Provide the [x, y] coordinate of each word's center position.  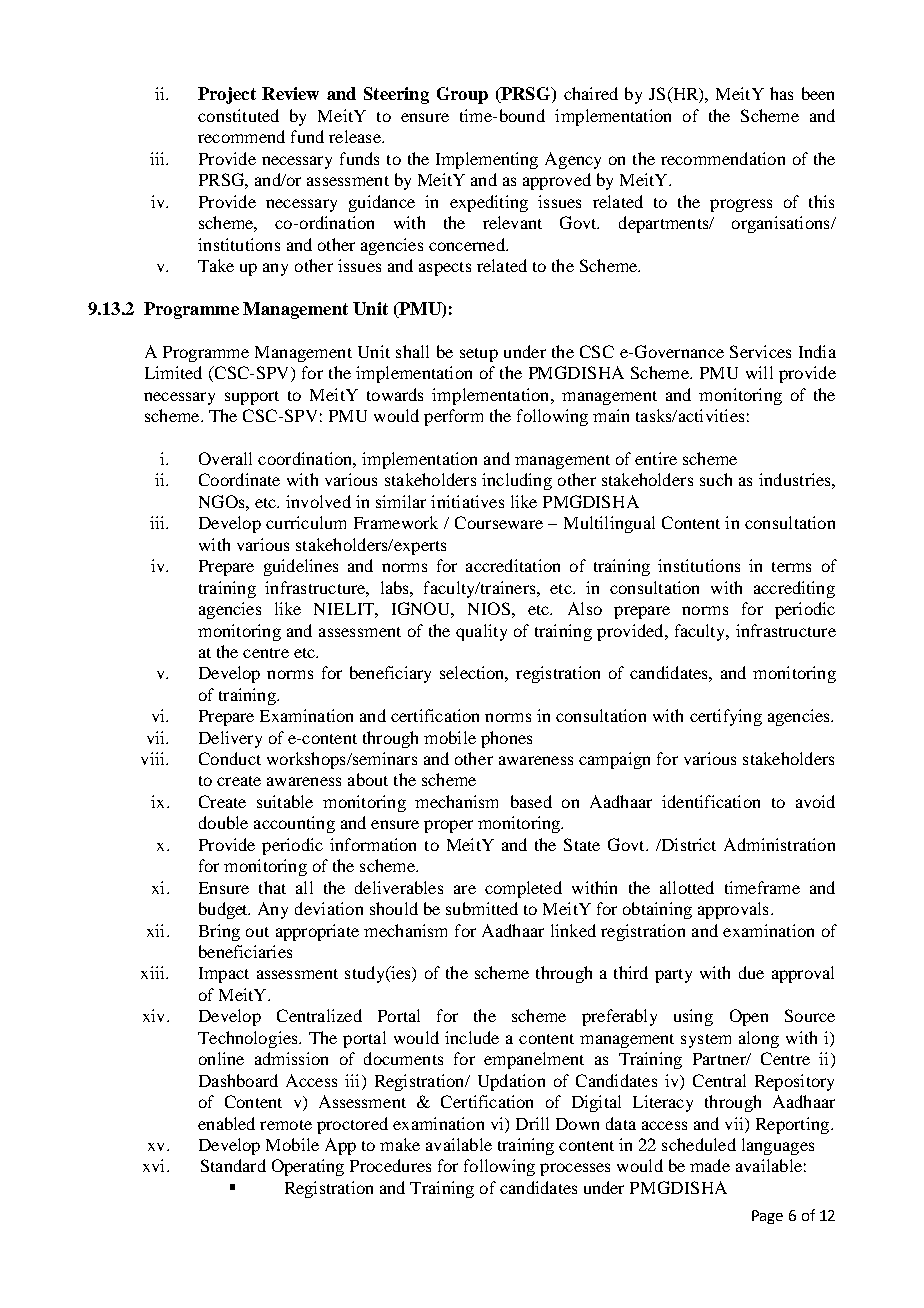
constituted [238, 115]
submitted [482, 908]
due [751, 972]
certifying [726, 717]
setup [479, 355]
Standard [233, 1165]
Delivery [230, 739]
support [252, 398]
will [759, 372]
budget [224, 910]
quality [481, 632]
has [781, 93]
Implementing [487, 160]
